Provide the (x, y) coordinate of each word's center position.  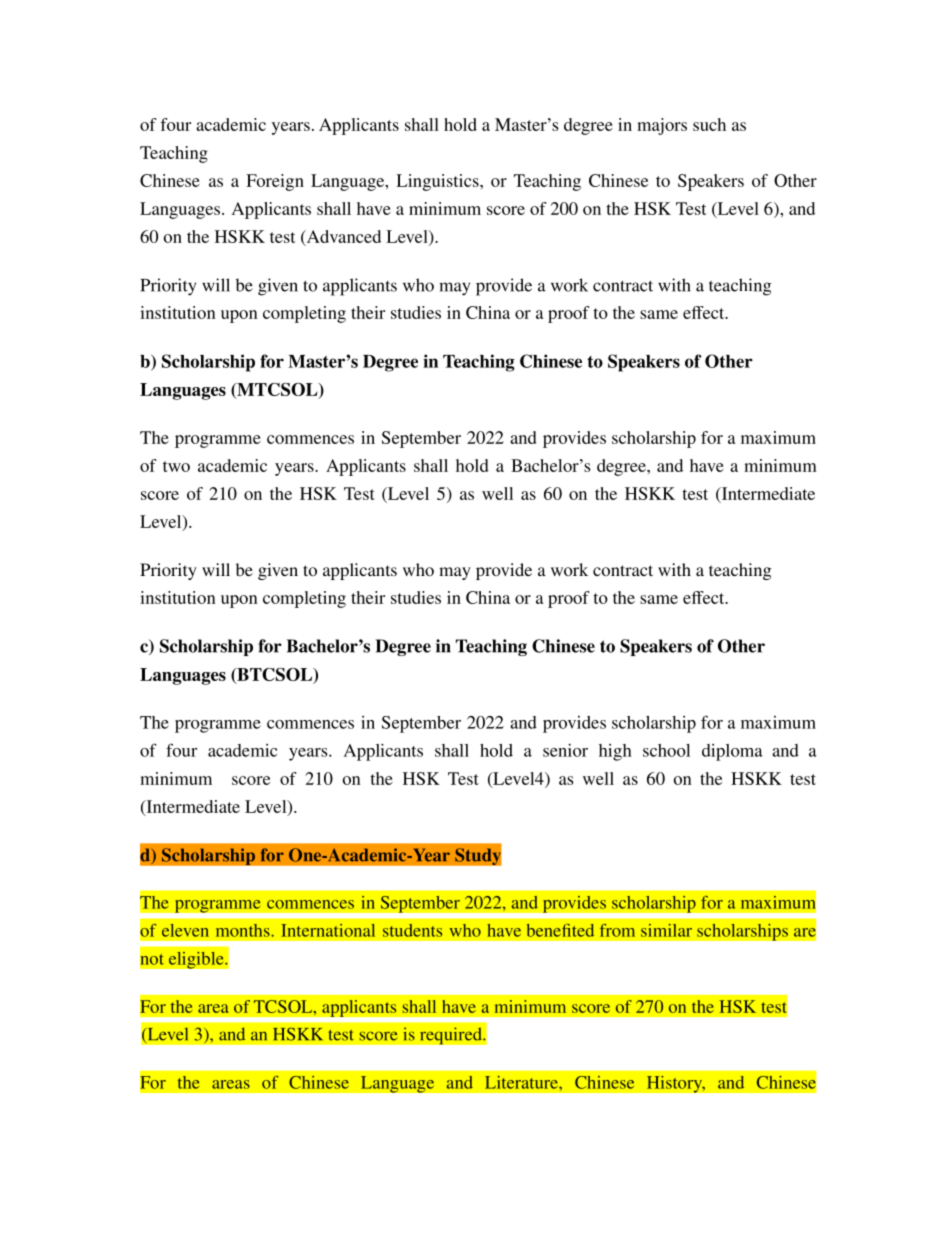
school (666, 750)
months (244, 930)
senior (565, 750)
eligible (197, 960)
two (176, 466)
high (615, 752)
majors (662, 126)
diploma (732, 752)
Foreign (275, 182)
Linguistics (438, 182)
